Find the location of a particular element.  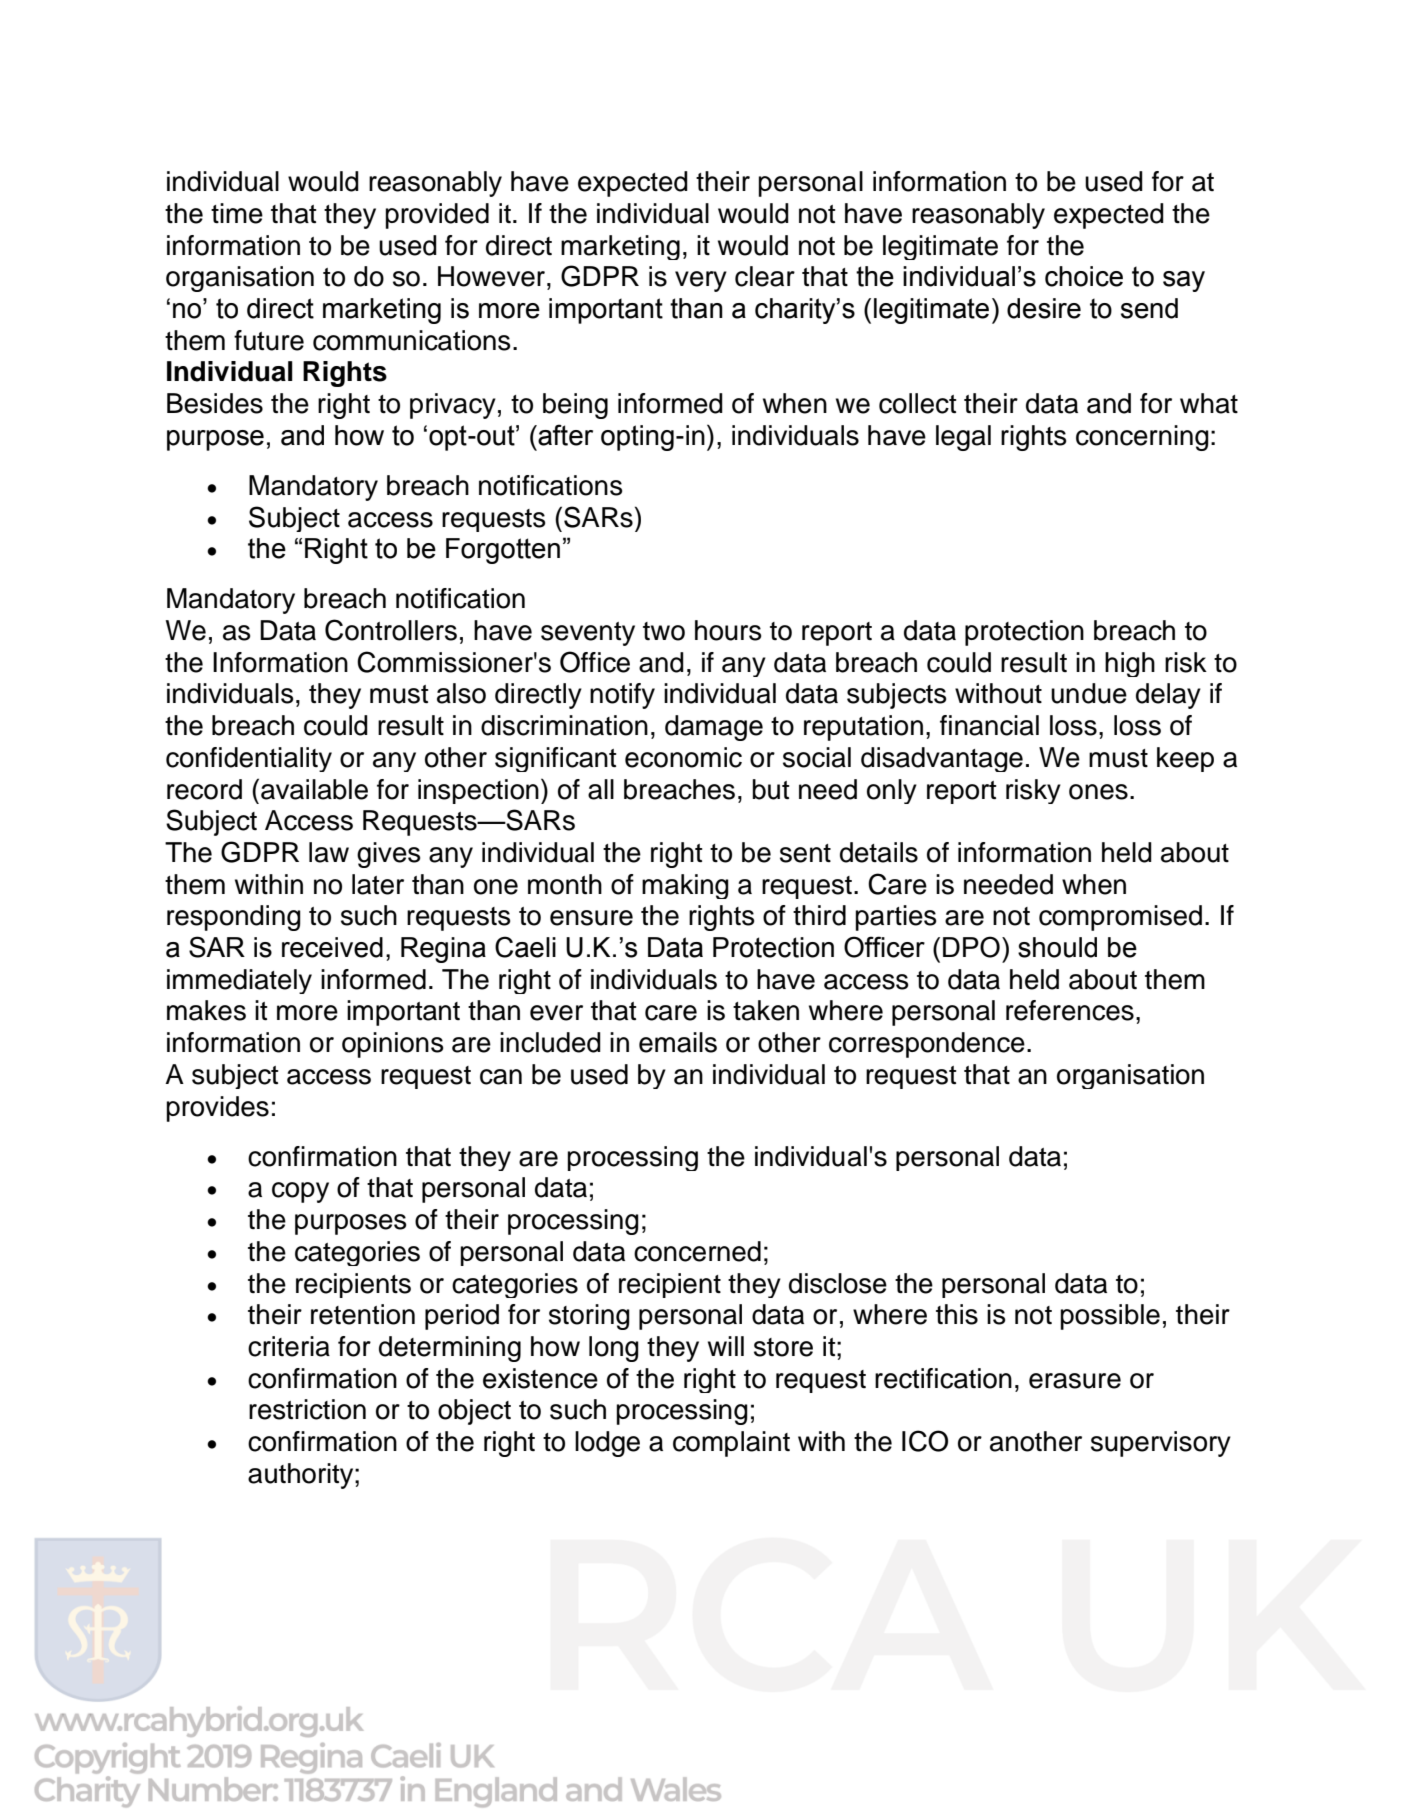

very is located at coordinates (701, 281).
